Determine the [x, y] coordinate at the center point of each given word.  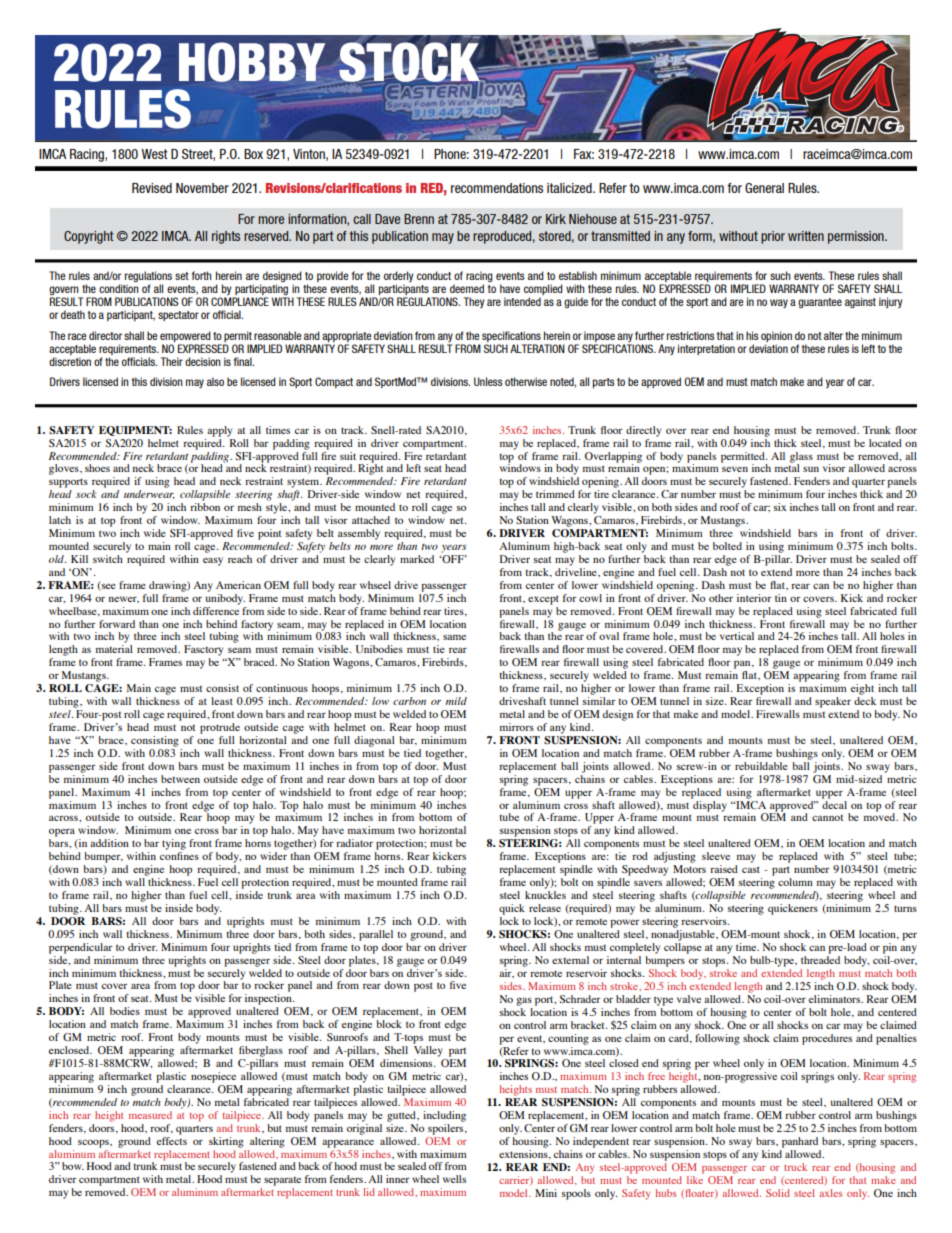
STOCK [409, 63]
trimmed [555, 494]
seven [735, 469]
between [180, 779]
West [154, 154]
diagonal [374, 741]
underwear [149, 494]
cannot [827, 818]
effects [171, 1139]
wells [454, 1179]
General [764, 188]
